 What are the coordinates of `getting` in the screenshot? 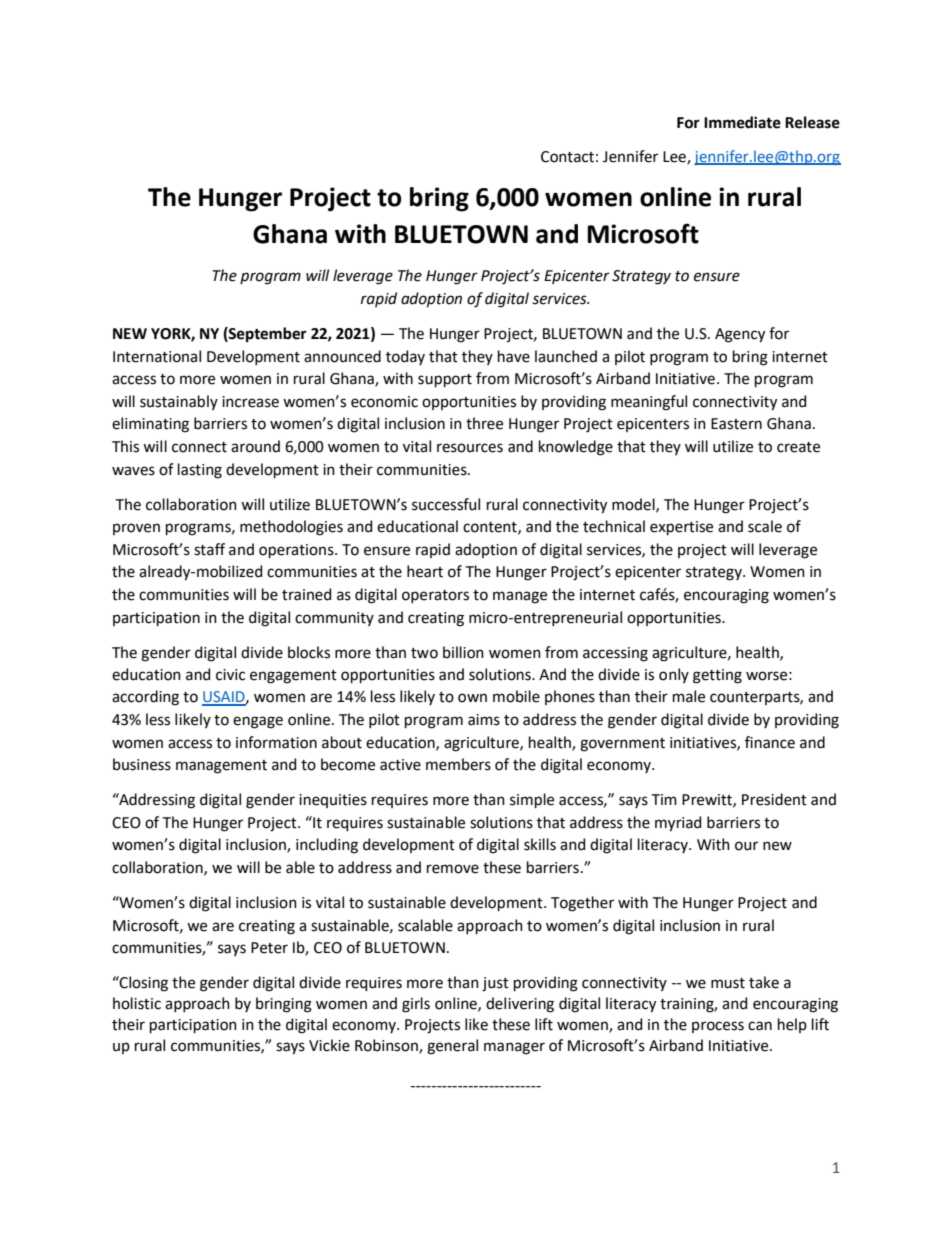 It's located at (717, 676).
